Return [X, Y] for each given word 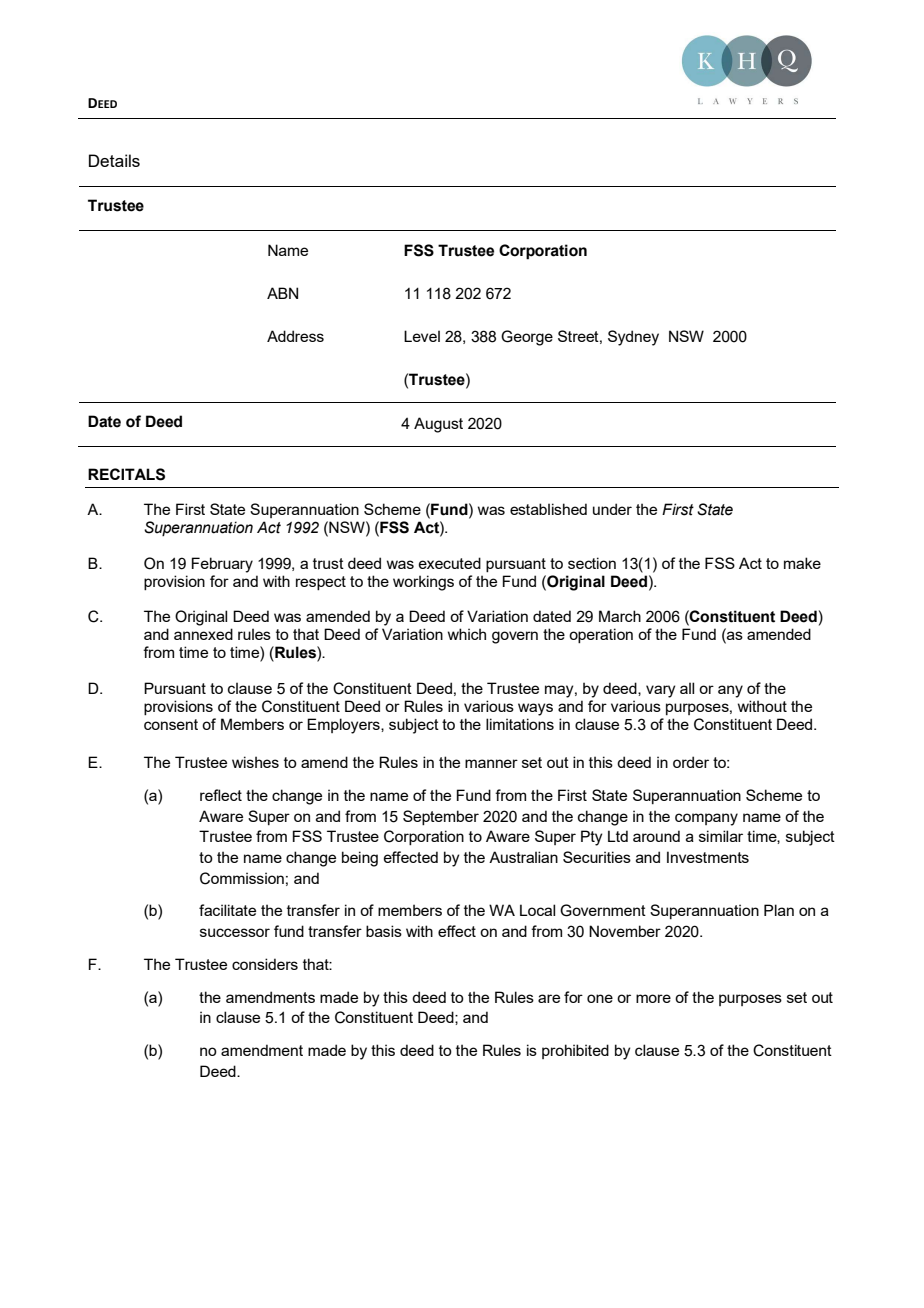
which [467, 634]
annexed [203, 634]
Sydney [633, 338]
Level [422, 336]
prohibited [575, 1051]
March [620, 616]
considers [265, 964]
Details [114, 160]
